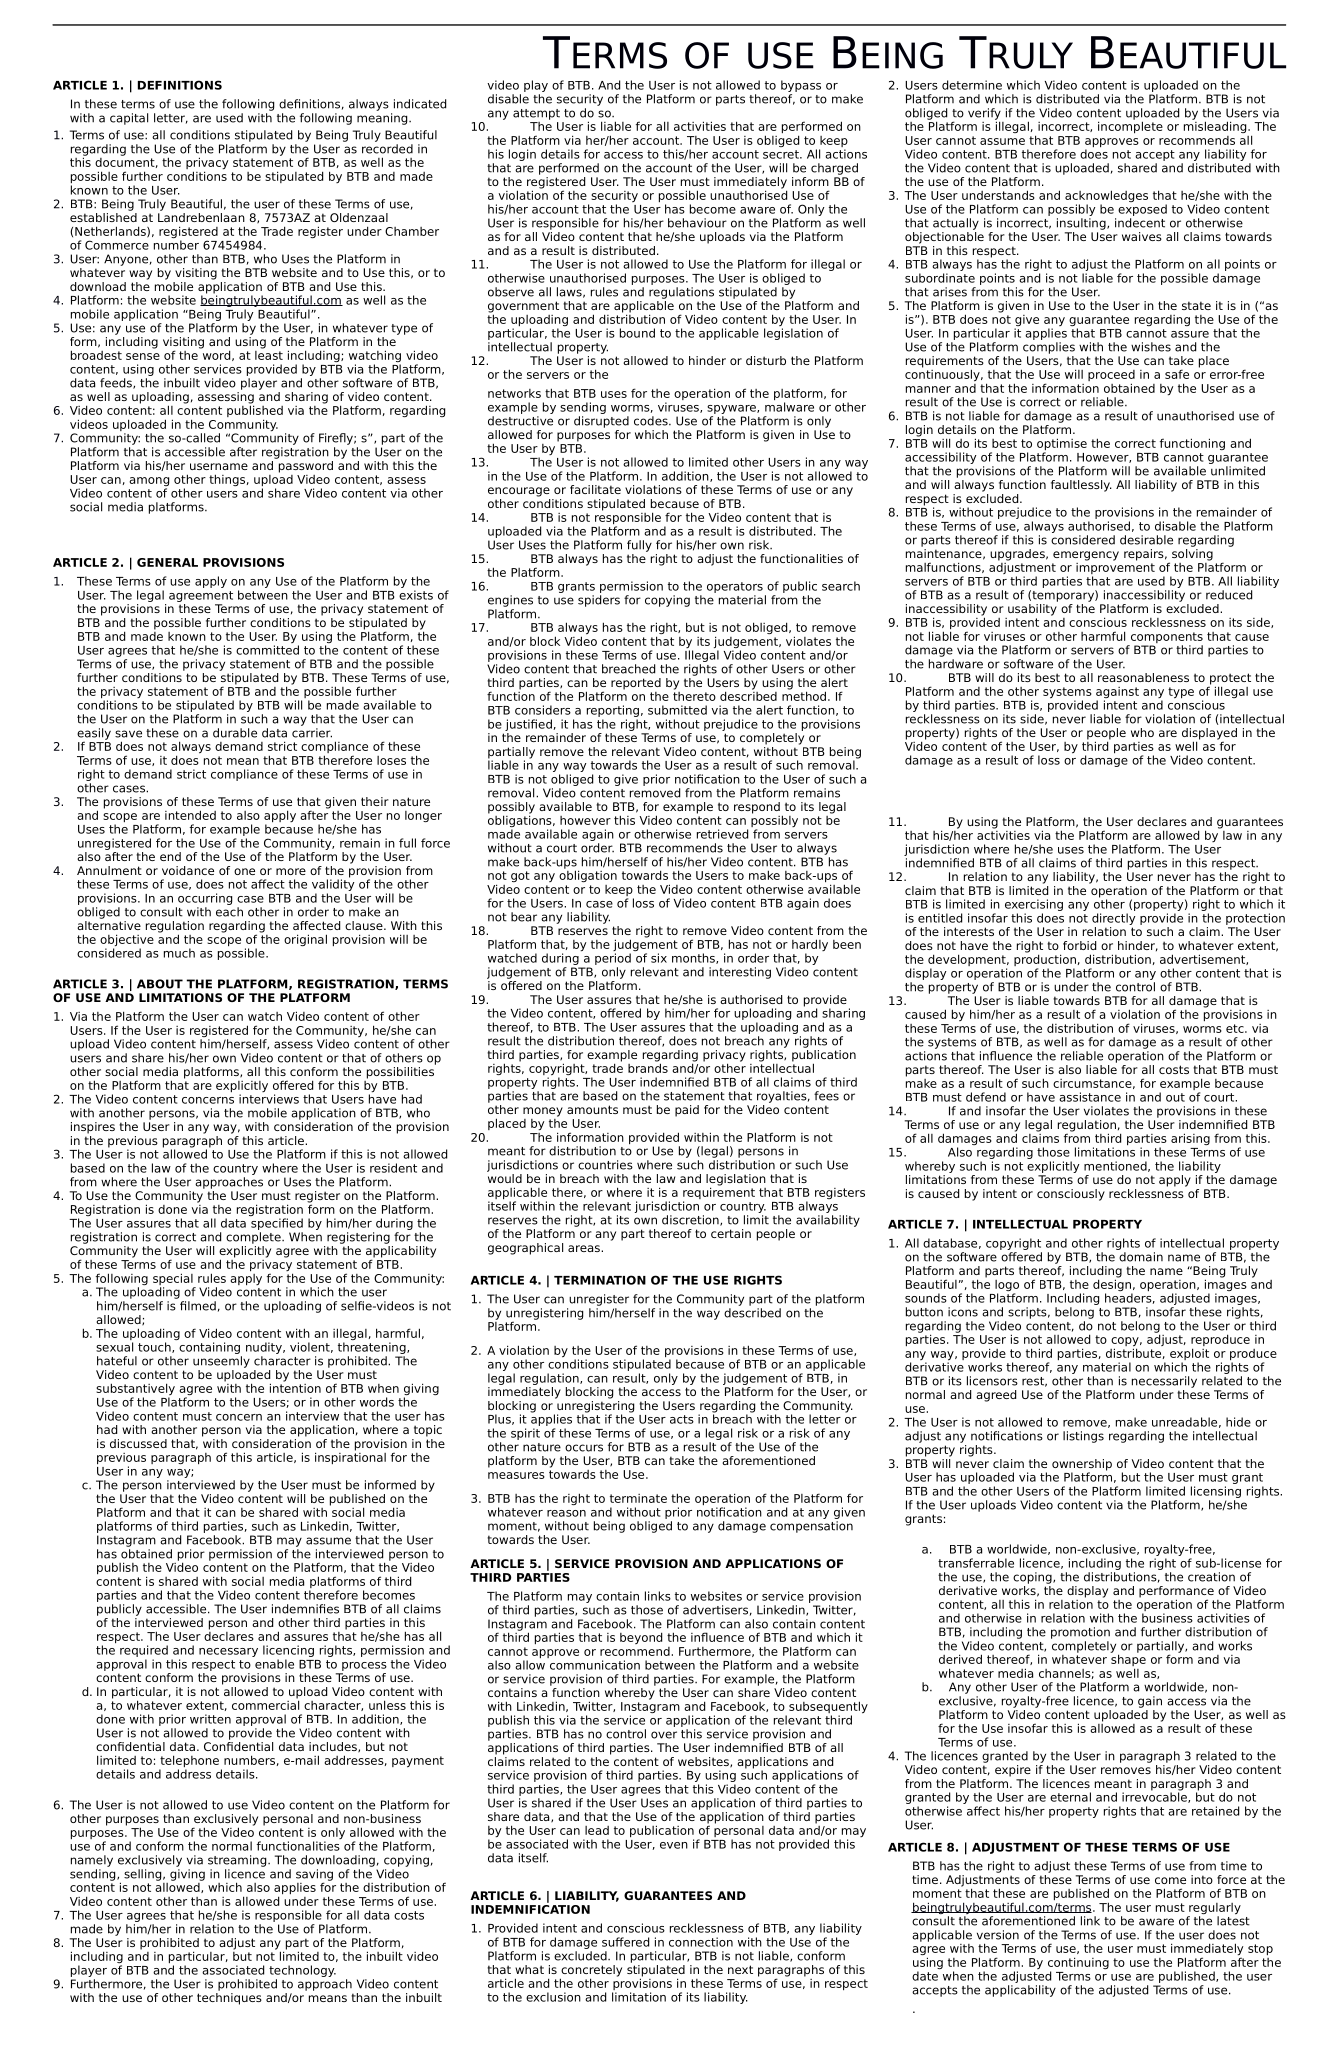 The image size is (1339, 2069). I want to click on connection, so click(701, 1942).
